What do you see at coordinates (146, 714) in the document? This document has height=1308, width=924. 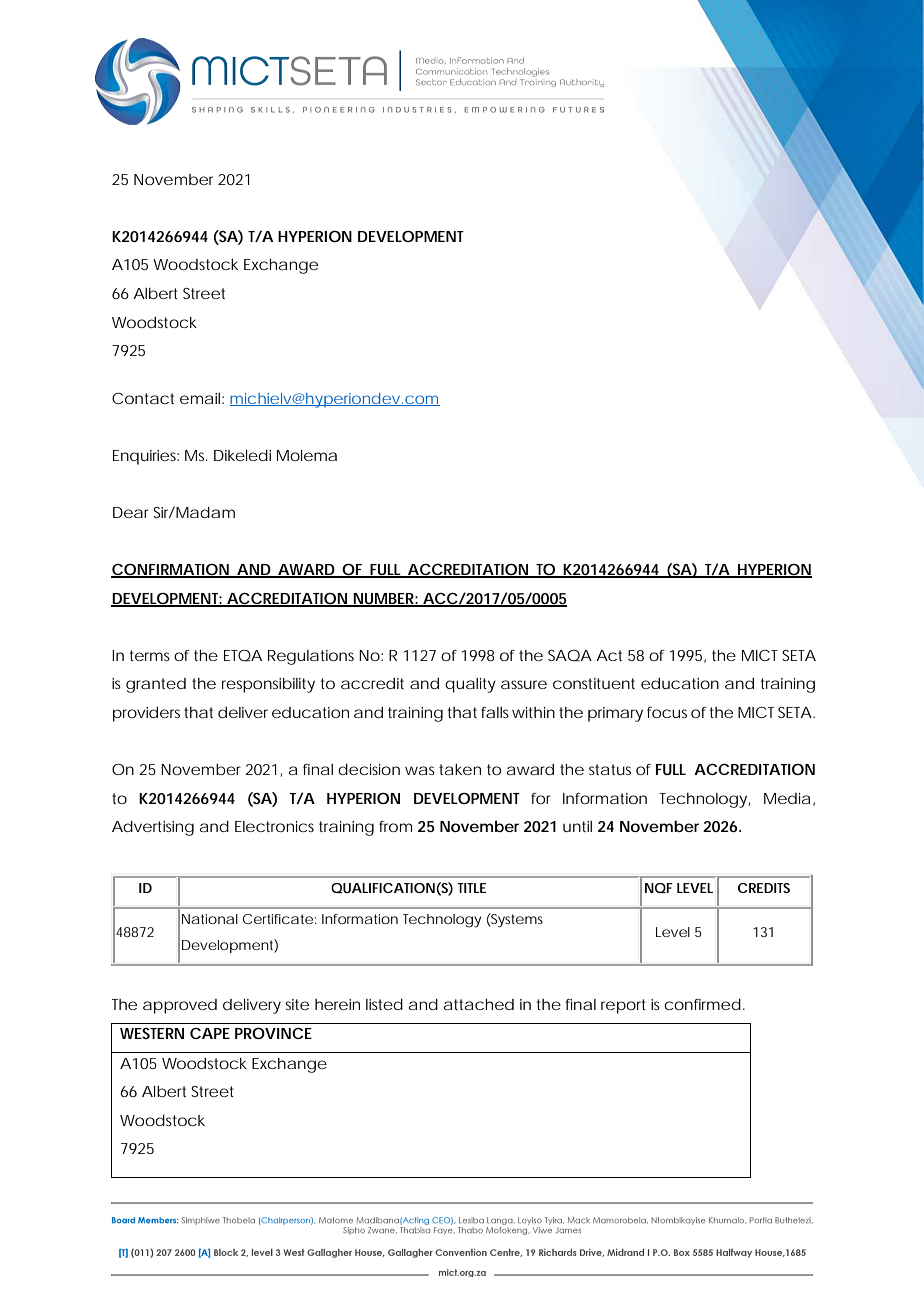 I see `providers` at bounding box center [146, 714].
